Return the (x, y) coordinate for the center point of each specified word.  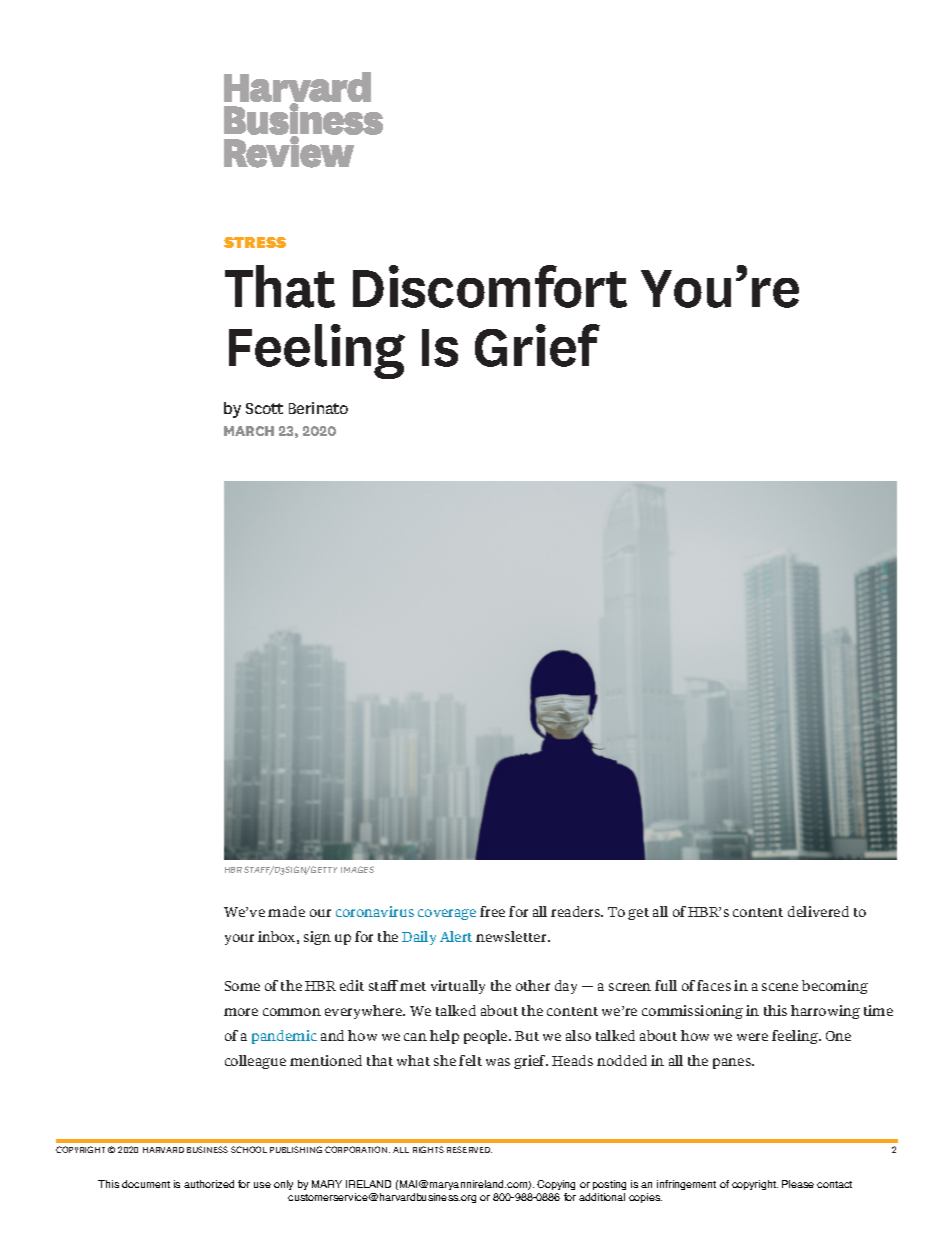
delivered (818, 911)
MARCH (249, 431)
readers (577, 911)
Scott (264, 408)
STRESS (255, 242)
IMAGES (357, 869)
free (492, 911)
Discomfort (490, 286)
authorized (209, 1184)
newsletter (512, 936)
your (239, 939)
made (286, 911)
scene (780, 987)
